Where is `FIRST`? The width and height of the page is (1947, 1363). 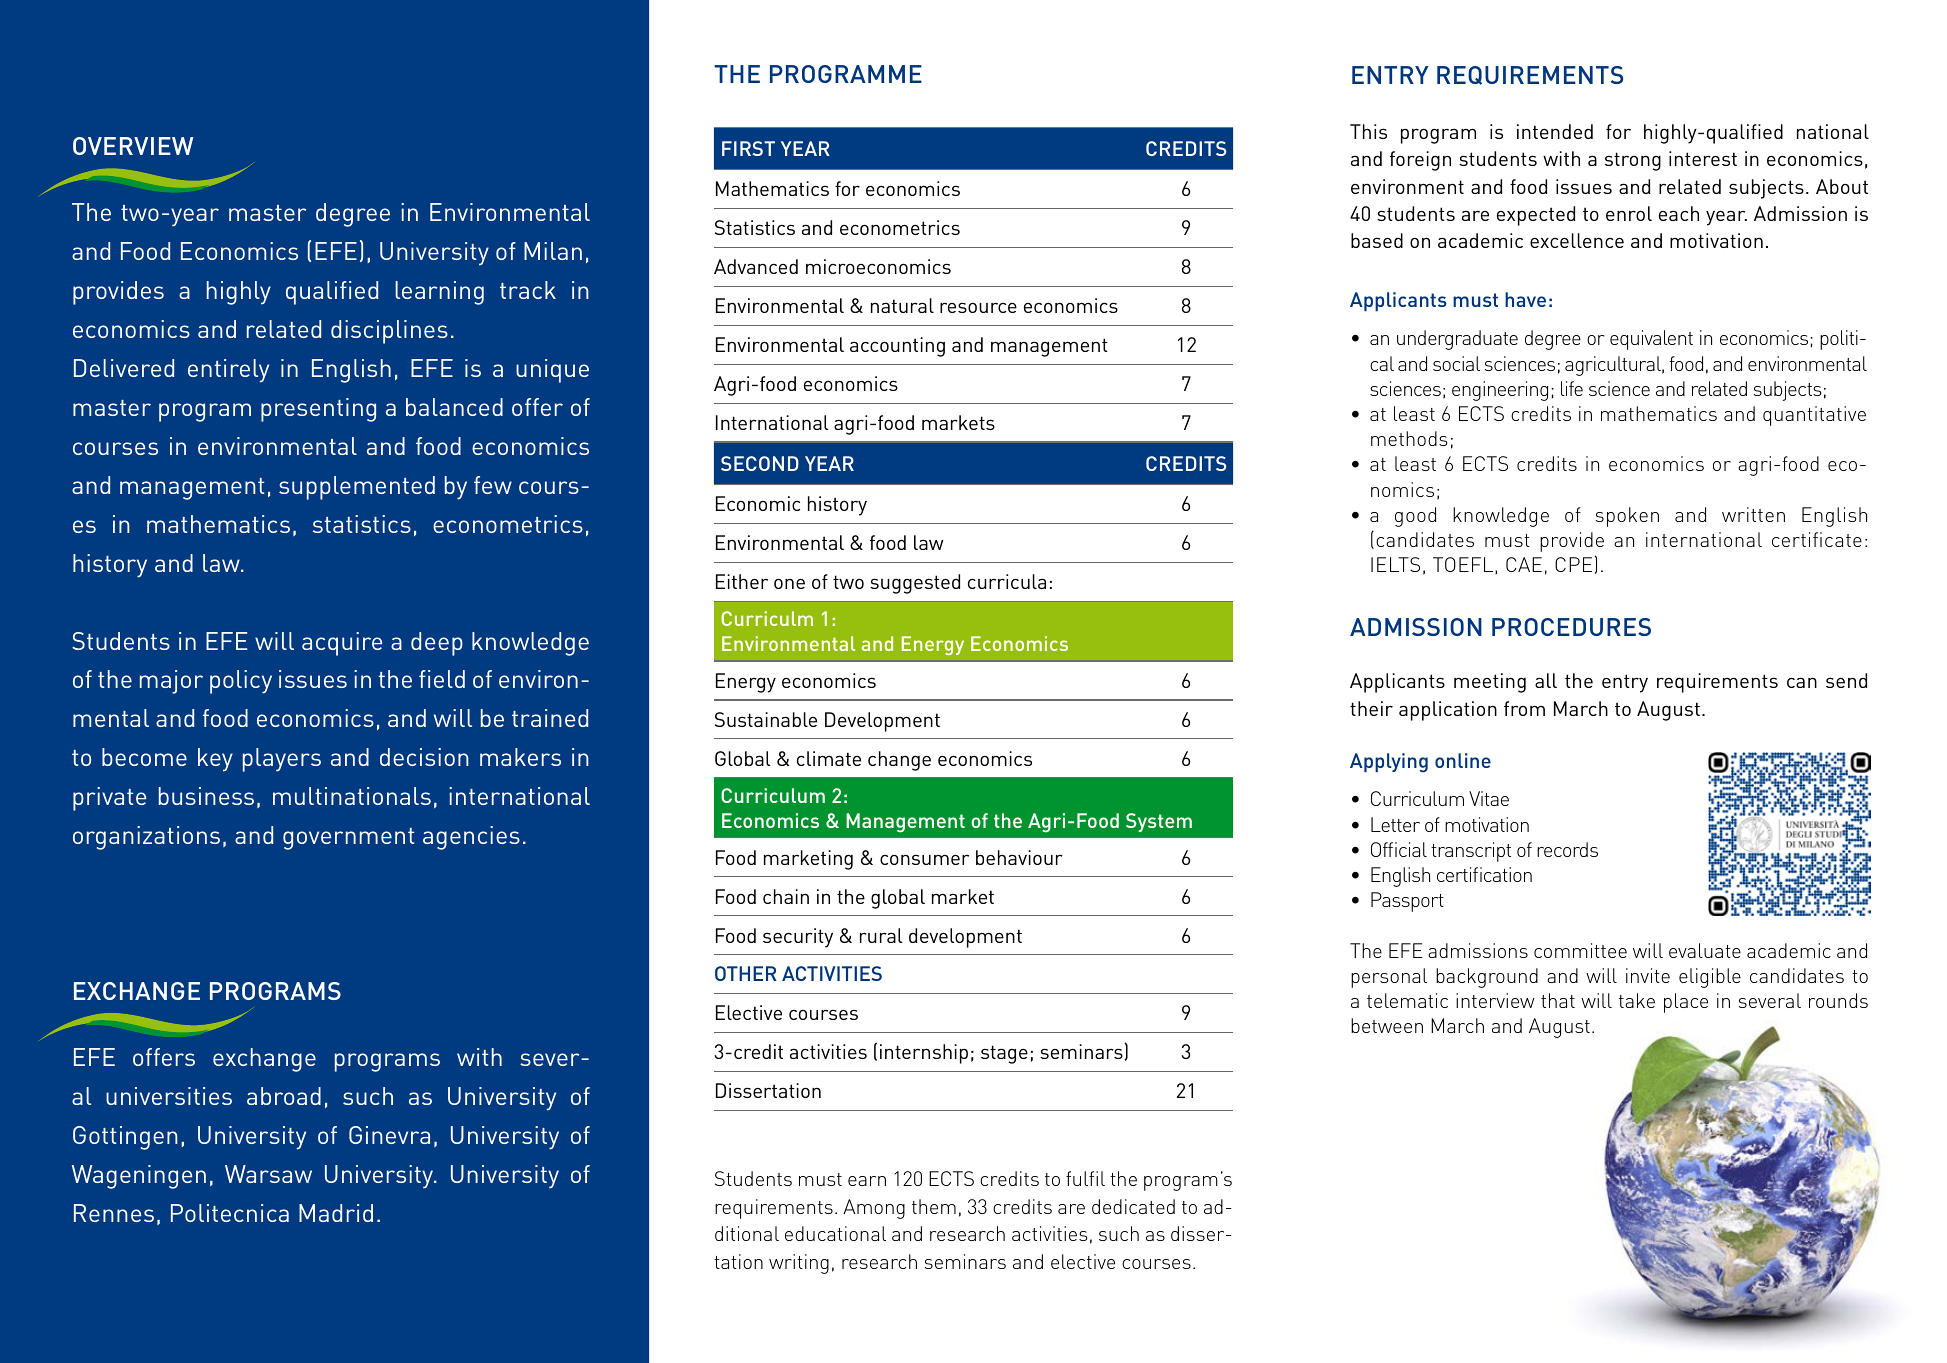 FIRST is located at coordinates (748, 148).
